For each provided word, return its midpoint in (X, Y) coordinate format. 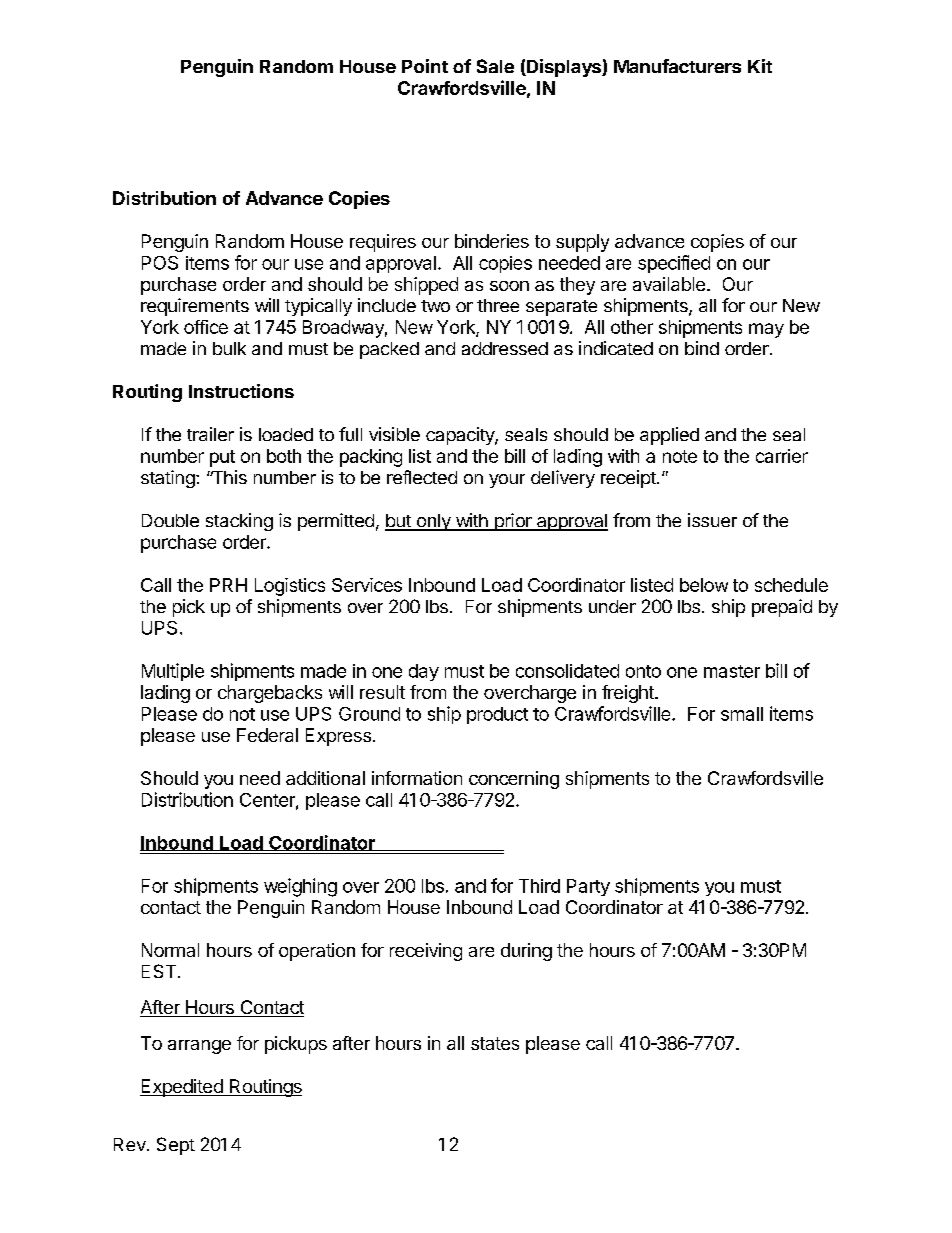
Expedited (182, 1088)
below (704, 585)
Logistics (290, 587)
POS (160, 263)
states (495, 1043)
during (526, 952)
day (424, 672)
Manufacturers (677, 66)
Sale (495, 66)
